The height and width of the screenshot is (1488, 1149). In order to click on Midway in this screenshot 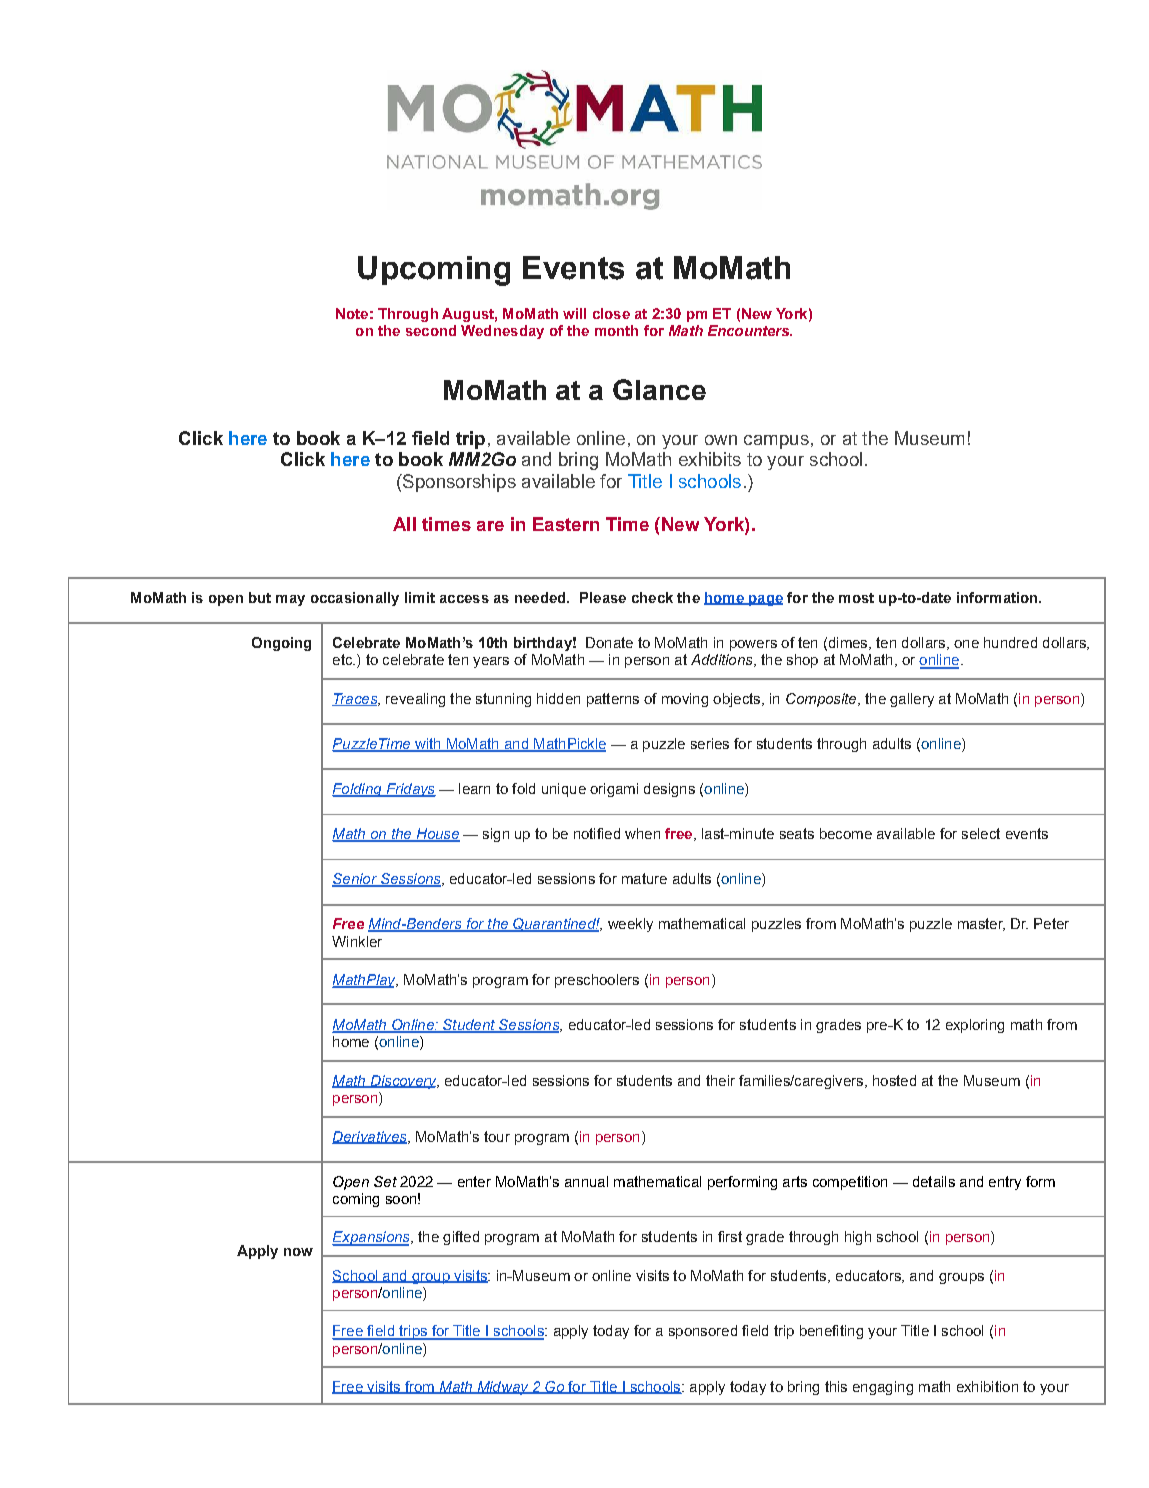, I will do `click(503, 1388)`.
